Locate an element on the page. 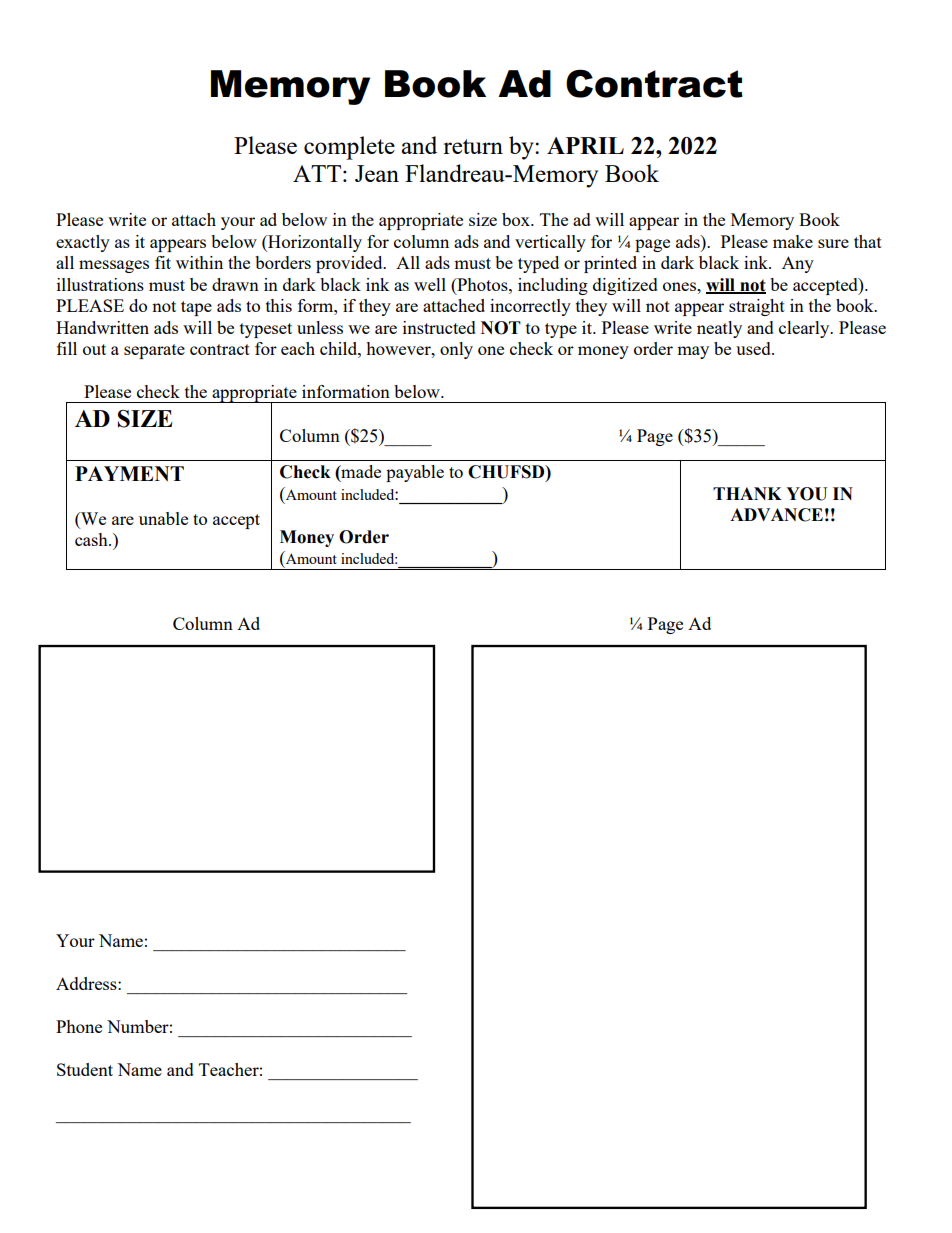 The image size is (952, 1233). return is located at coordinates (473, 146).
